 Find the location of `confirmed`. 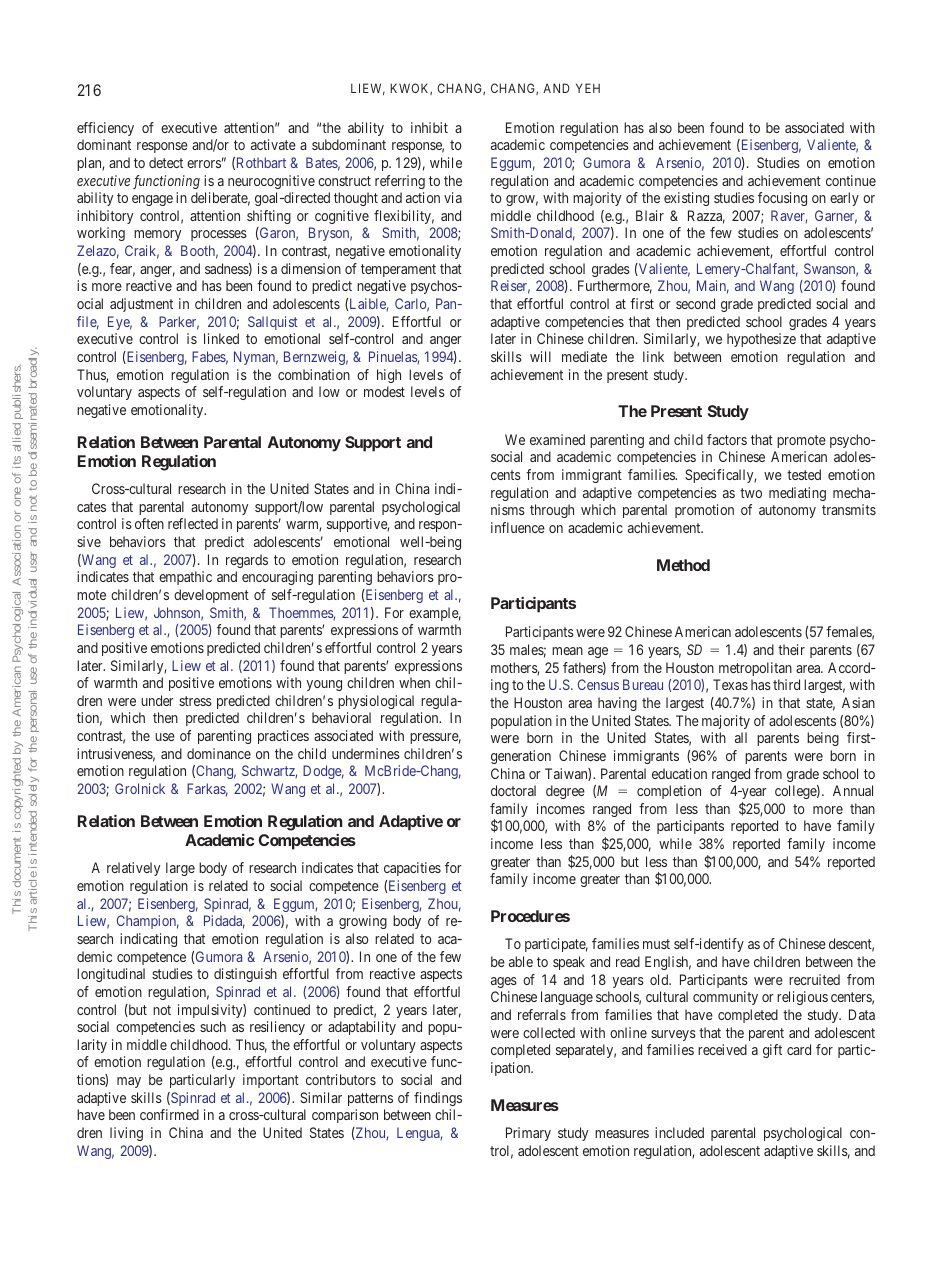

confirmed is located at coordinates (169, 1114).
